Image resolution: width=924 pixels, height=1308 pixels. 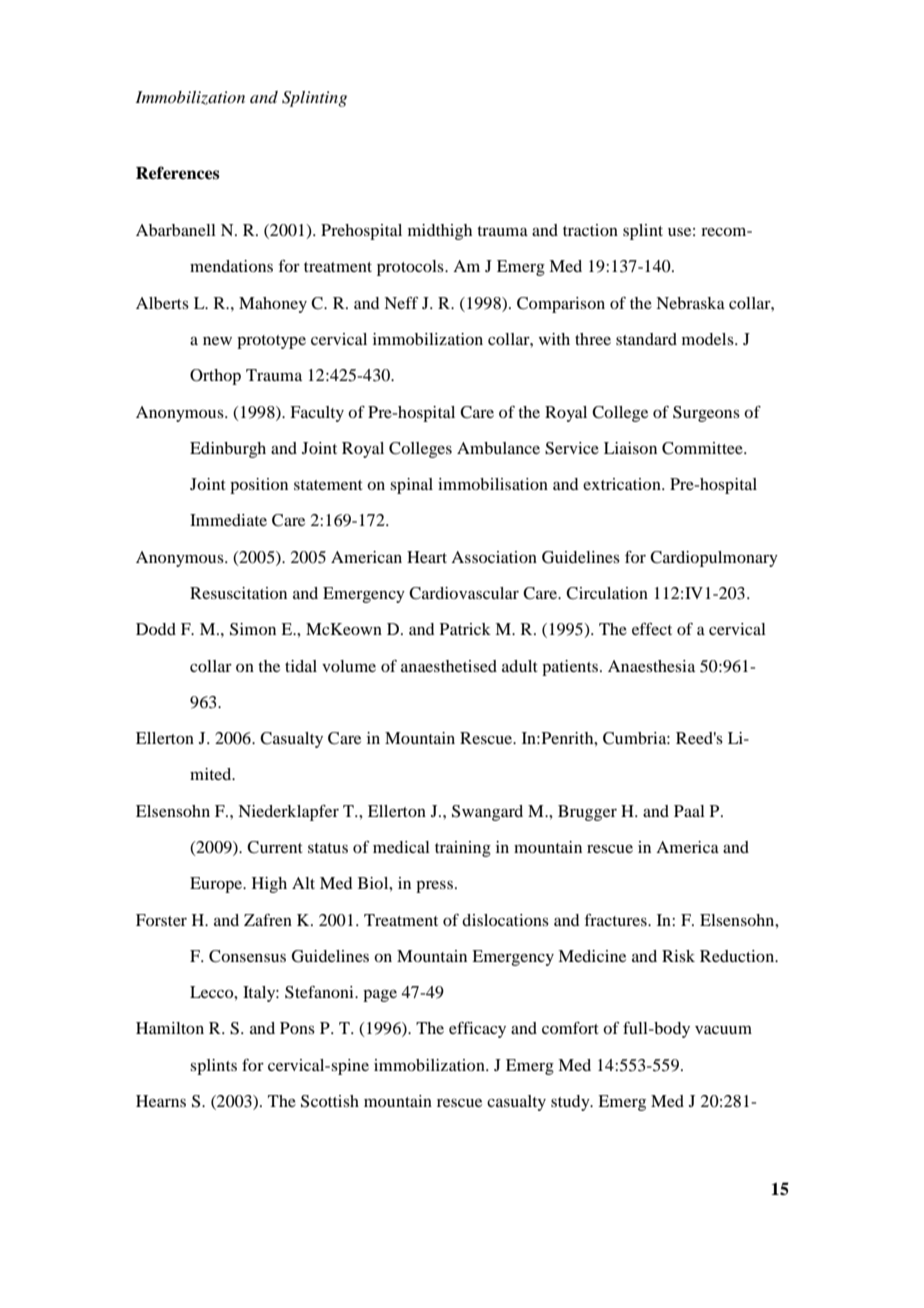 What do you see at coordinates (652, 629) in the screenshot?
I see `effect` at bounding box center [652, 629].
